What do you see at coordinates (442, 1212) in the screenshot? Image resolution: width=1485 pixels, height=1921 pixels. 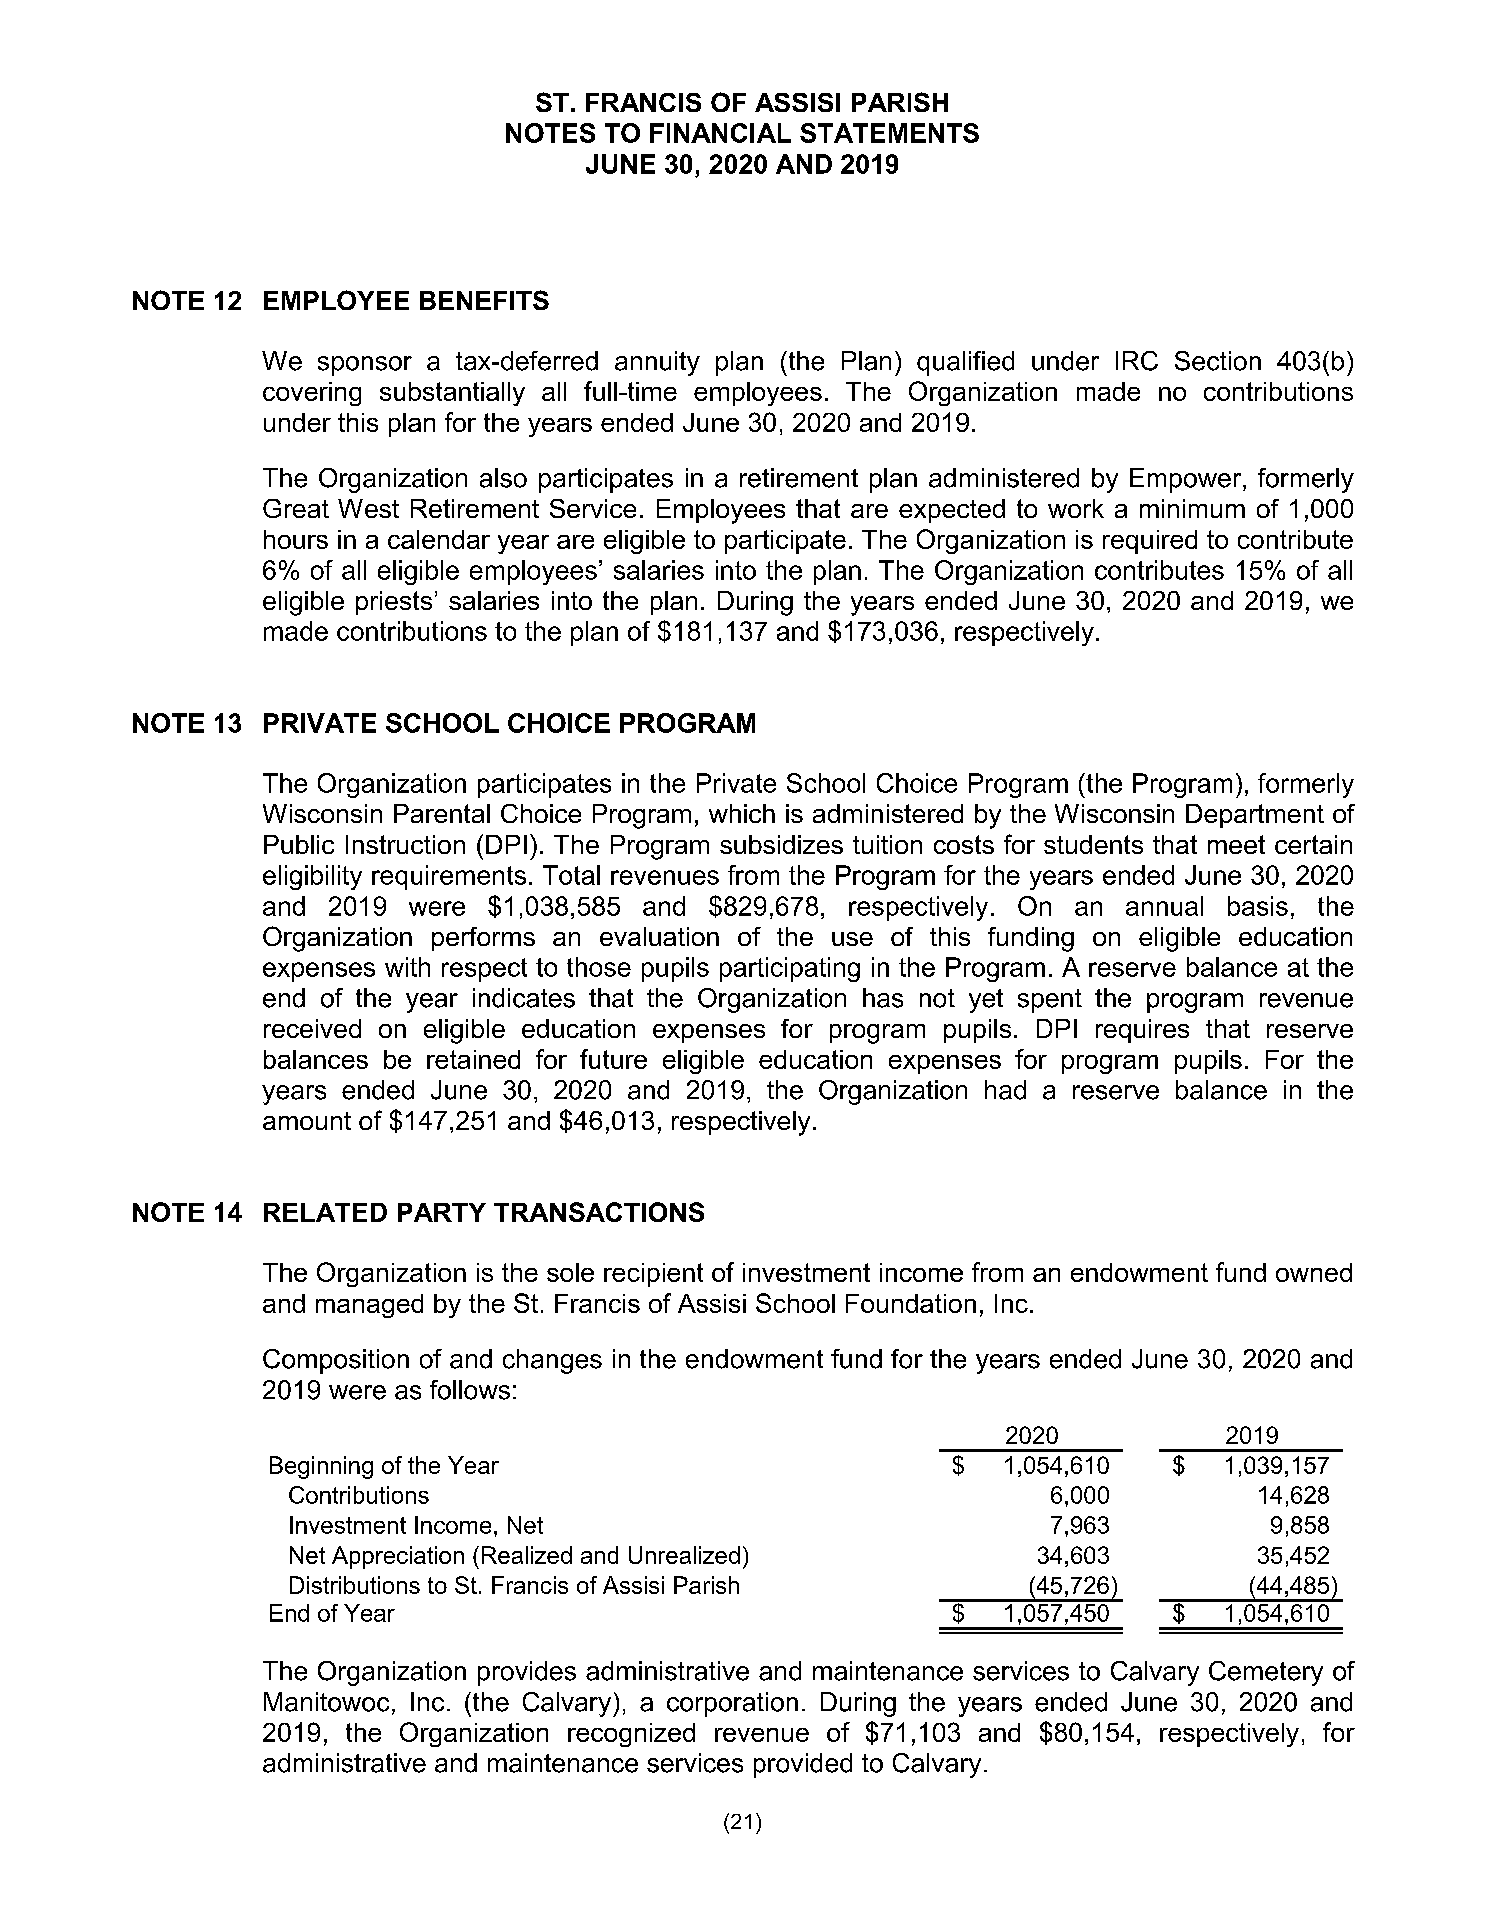 I see `PARTY` at bounding box center [442, 1212].
